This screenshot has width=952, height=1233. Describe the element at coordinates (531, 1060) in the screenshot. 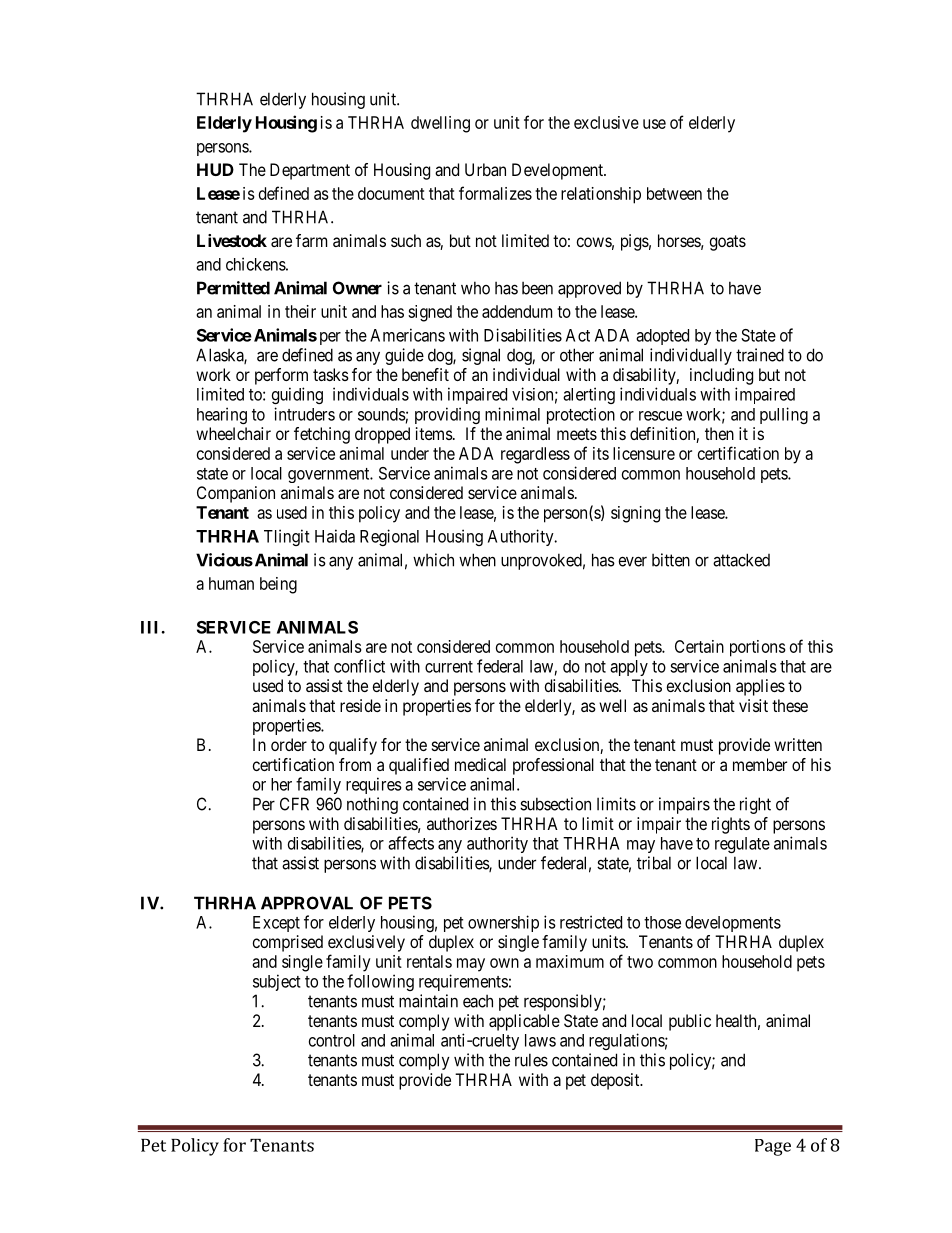

I see `rules` at that location.
